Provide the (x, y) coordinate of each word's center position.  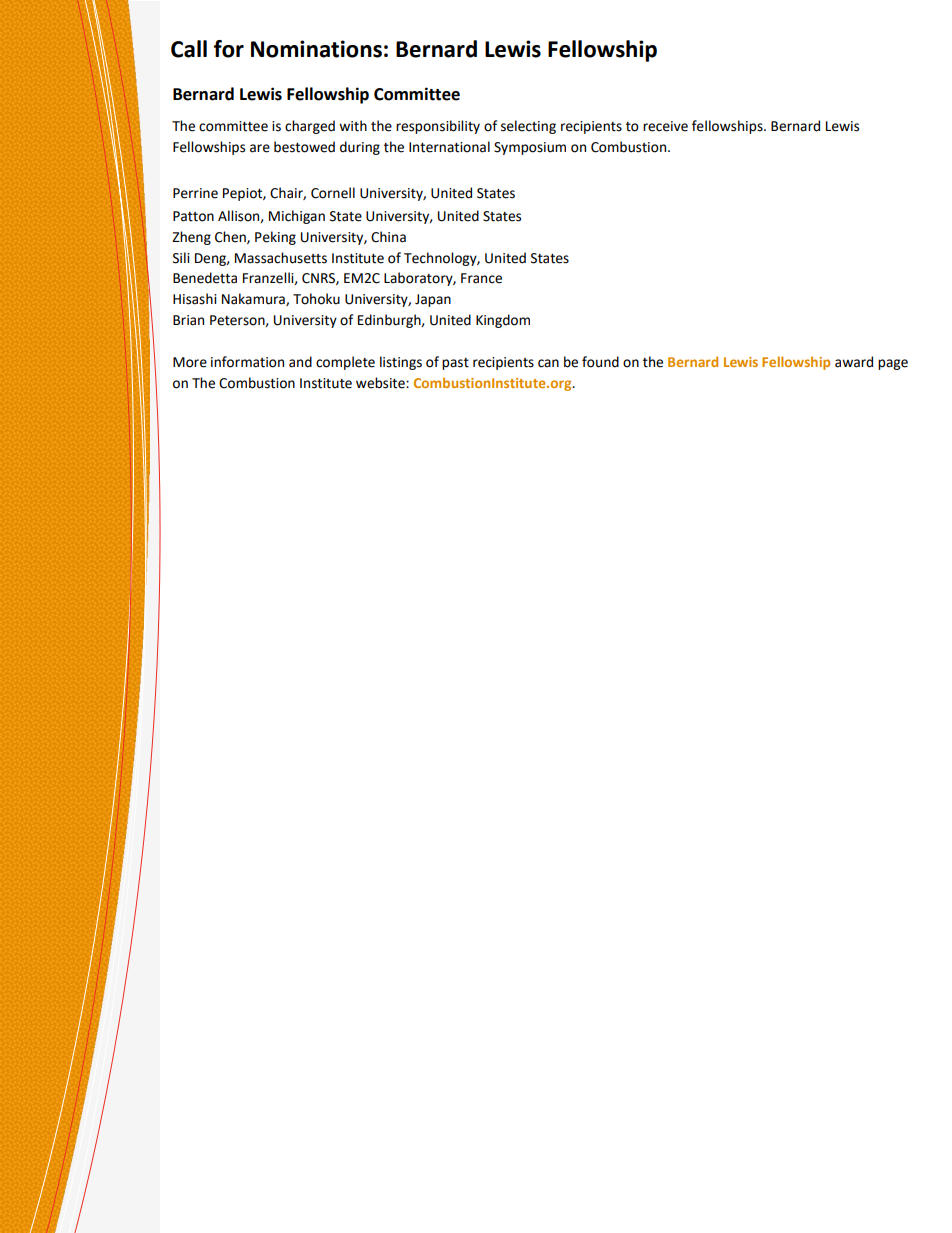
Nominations (316, 49)
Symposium (530, 148)
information (247, 362)
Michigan (297, 217)
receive (665, 126)
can (548, 363)
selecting (528, 127)
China (388, 237)
